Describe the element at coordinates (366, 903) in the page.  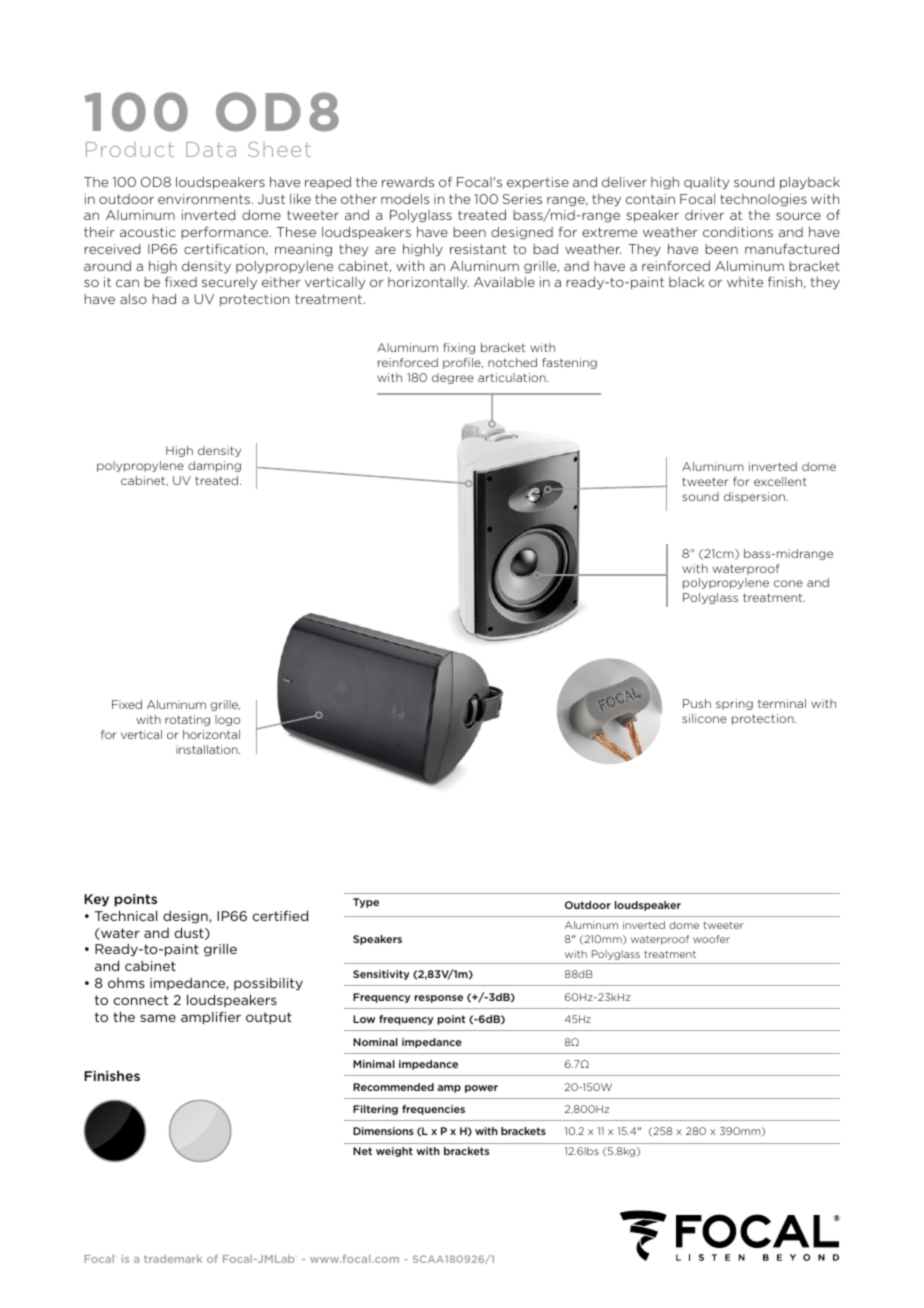
I see `Type` at that location.
